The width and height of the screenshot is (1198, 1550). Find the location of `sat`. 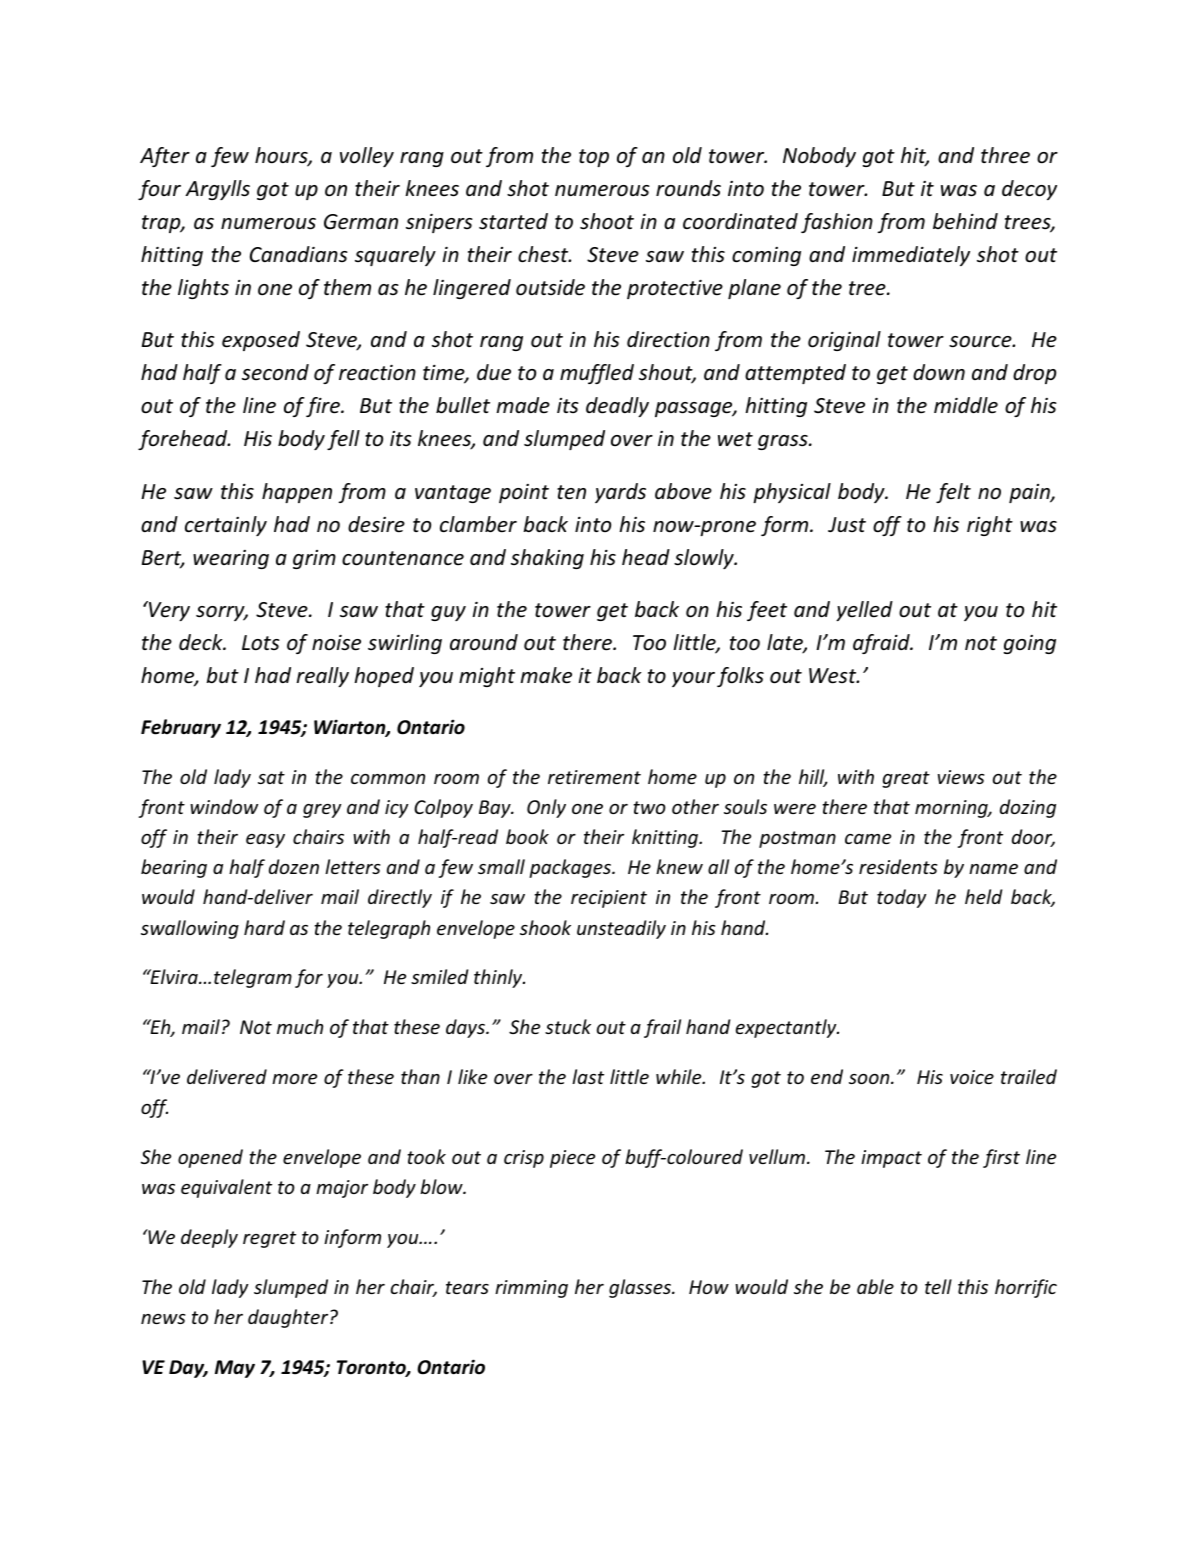

sat is located at coordinates (271, 777).
